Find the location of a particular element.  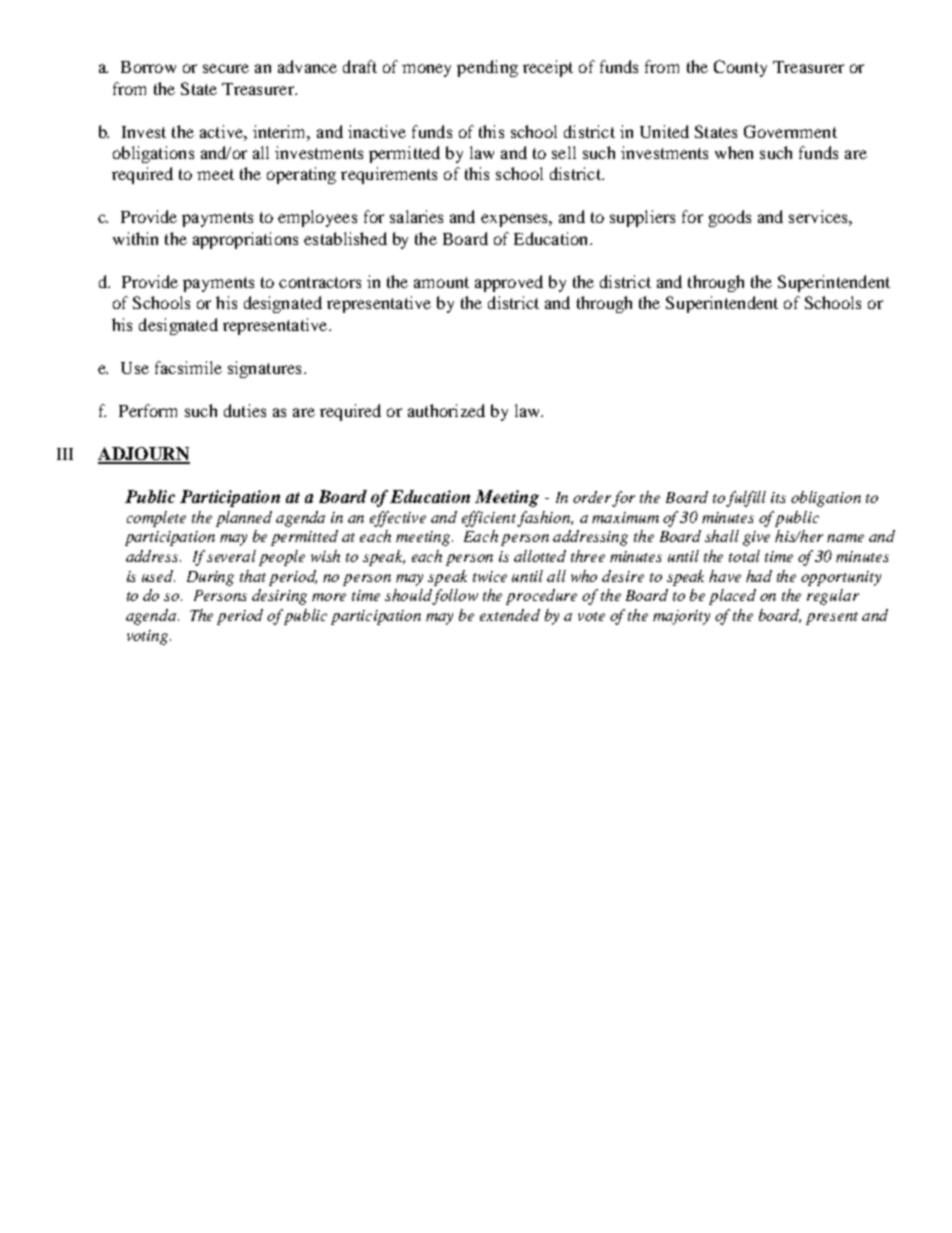

voting is located at coordinates (149, 637).
